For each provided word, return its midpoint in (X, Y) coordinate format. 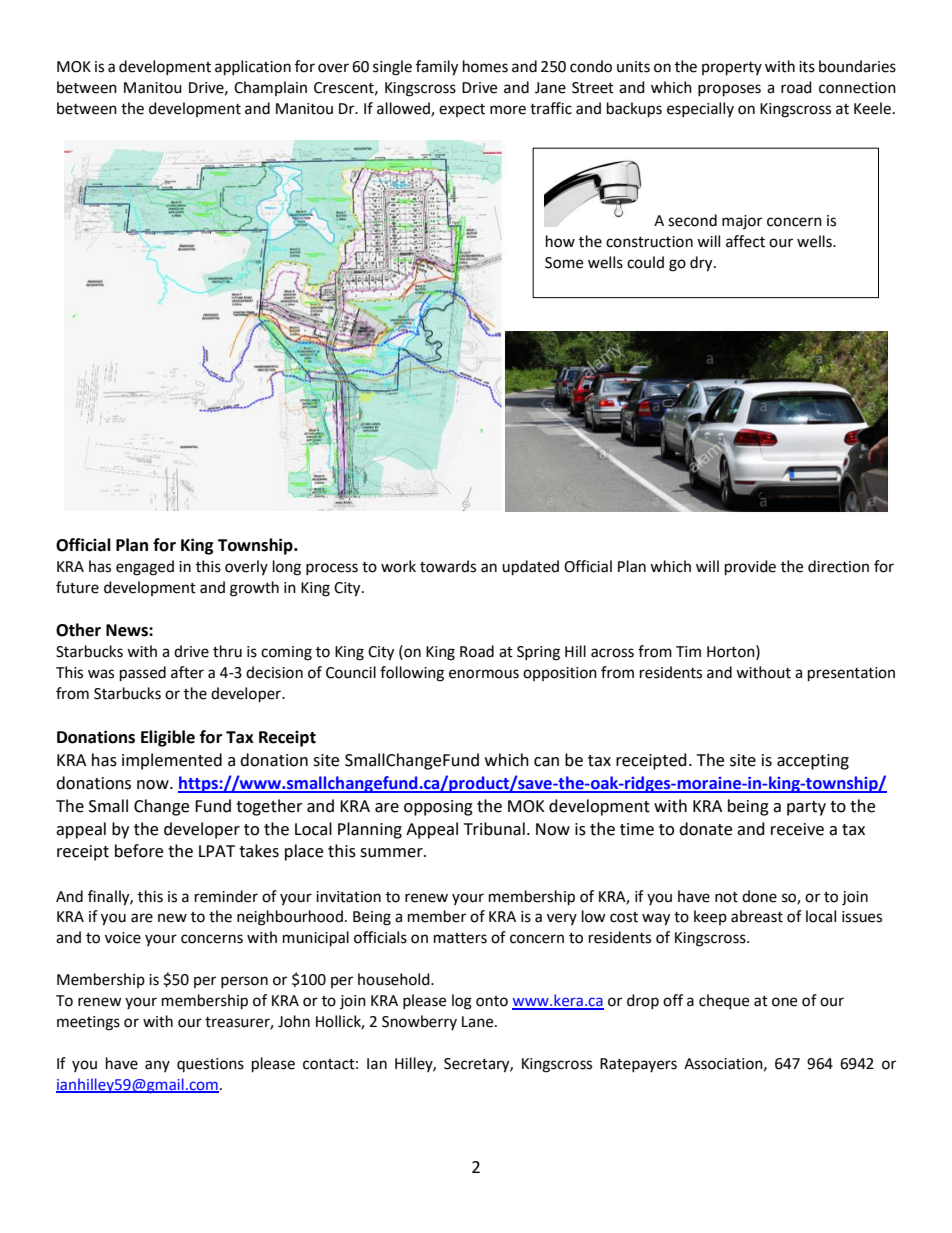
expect (462, 110)
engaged (145, 568)
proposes (729, 90)
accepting (813, 762)
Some (564, 263)
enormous (484, 674)
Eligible (168, 738)
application (253, 68)
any (157, 1066)
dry (702, 264)
